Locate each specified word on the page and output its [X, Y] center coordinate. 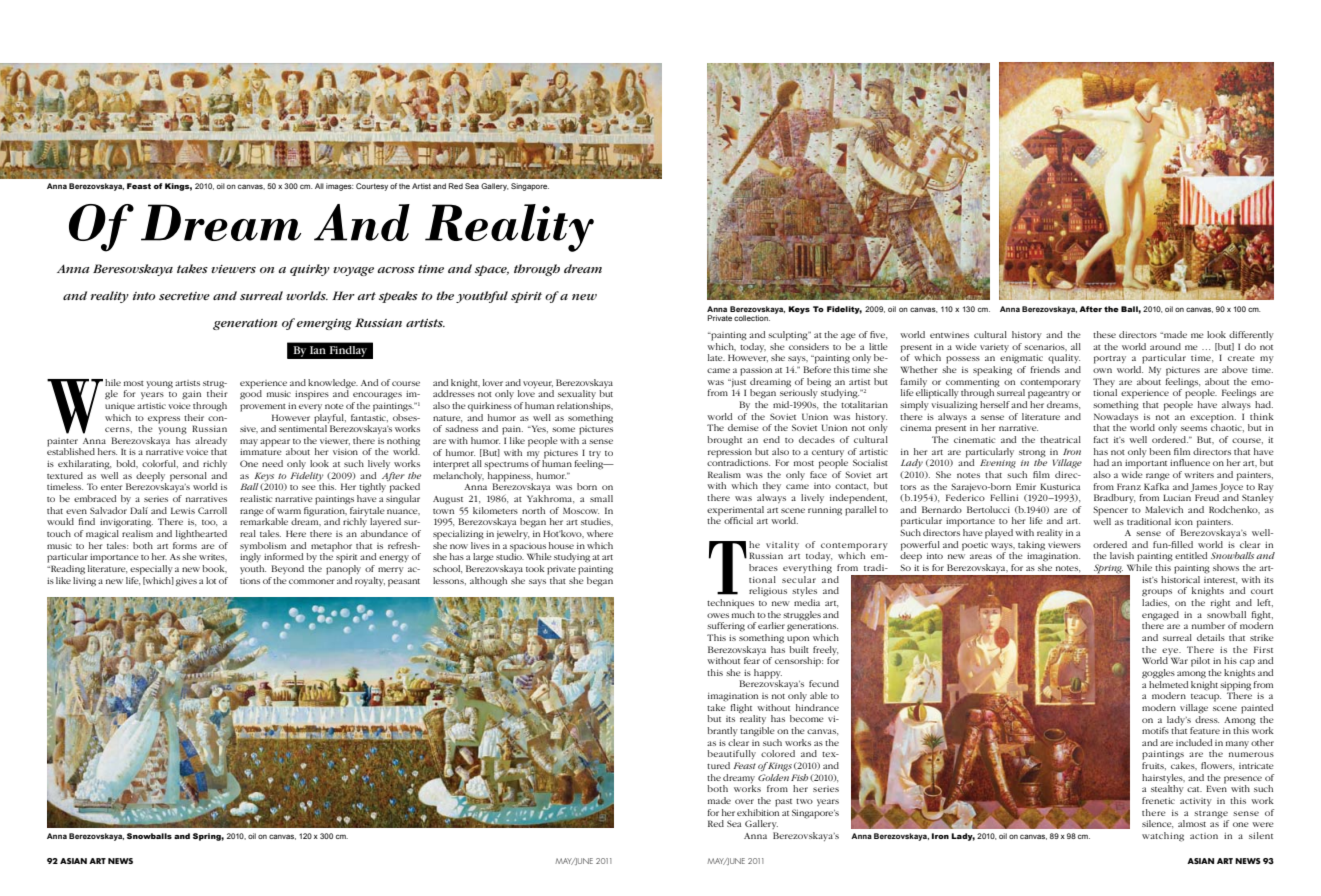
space [492, 270]
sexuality [577, 394]
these [1104, 334]
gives [186, 582]
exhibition [758, 811]
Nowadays [1116, 416]
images [339, 187]
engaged [1160, 616]
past [783, 803]
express [164, 420]
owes [718, 615]
